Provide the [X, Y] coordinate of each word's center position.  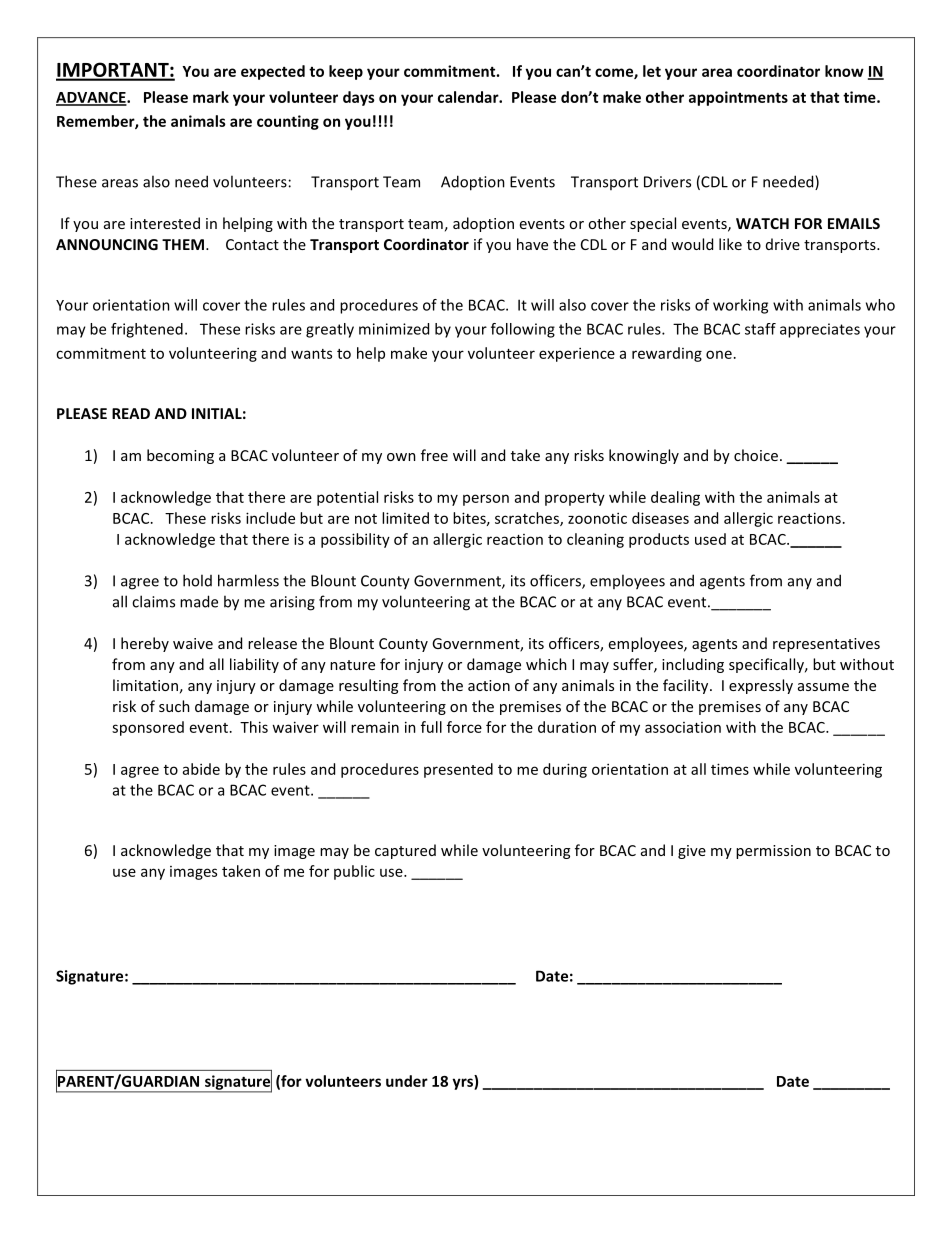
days [359, 98]
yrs [463, 1084]
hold [197, 580]
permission [773, 852]
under [407, 1081]
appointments [738, 98]
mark [211, 97]
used [710, 539]
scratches [528, 519]
